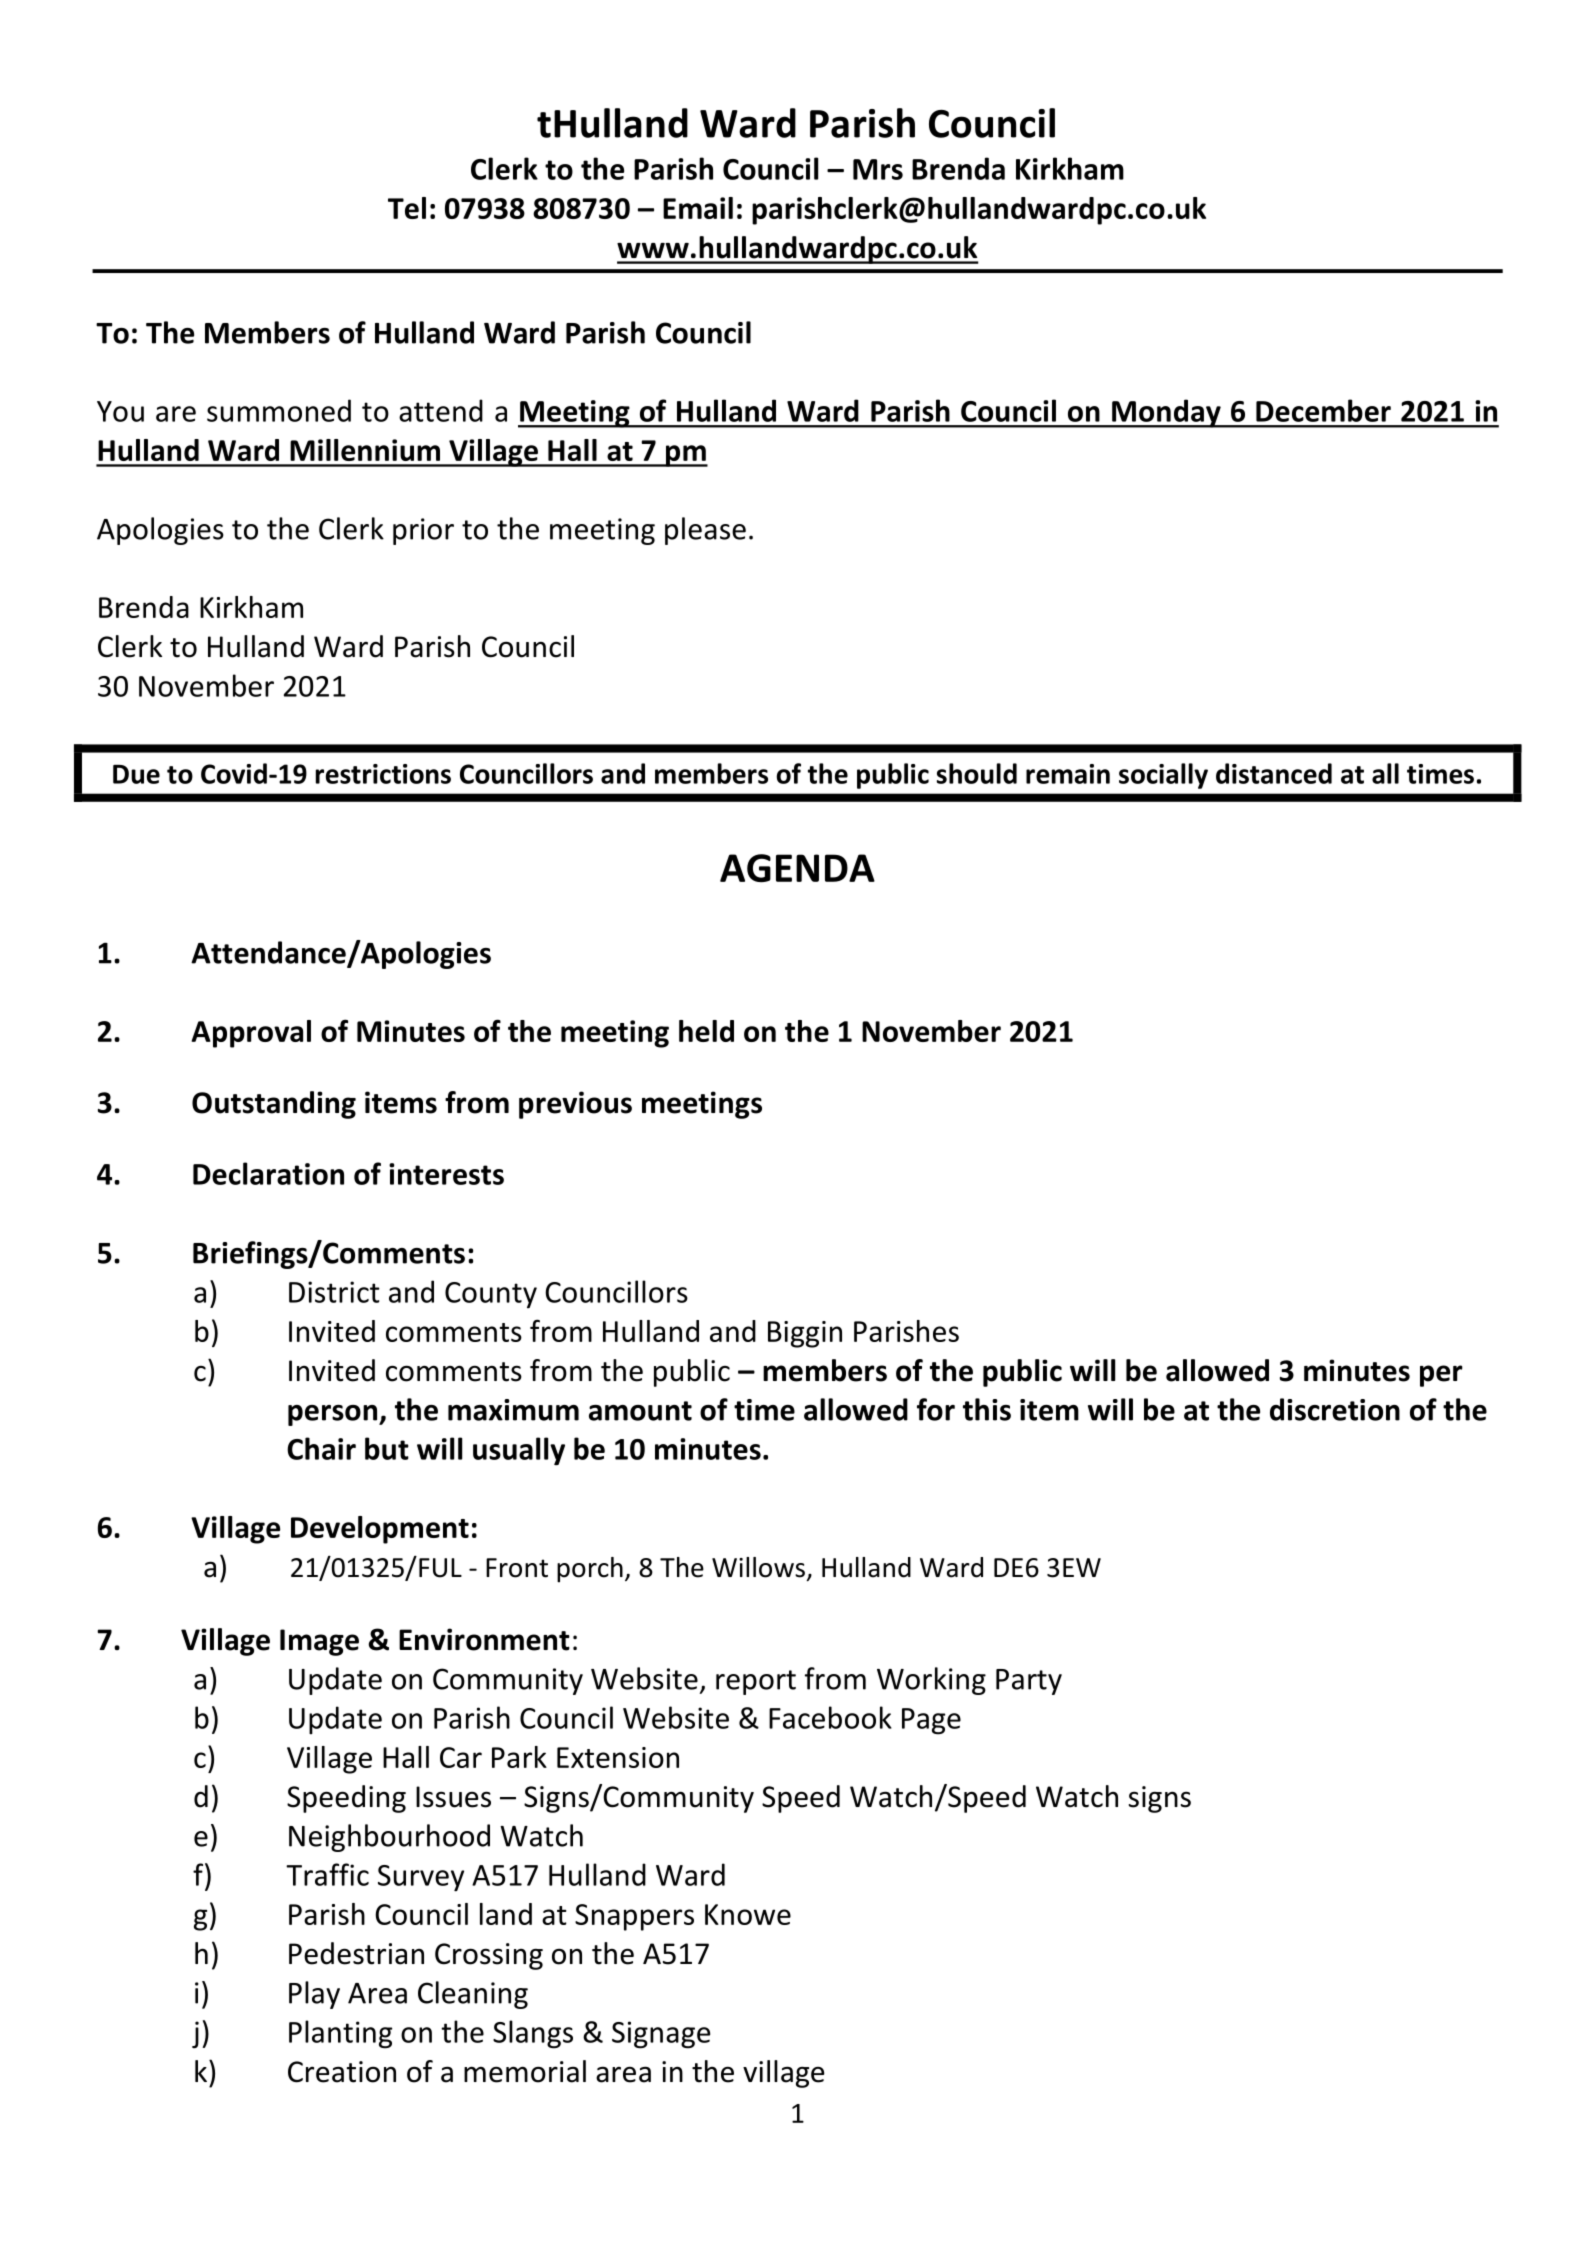 The height and width of the screenshot is (2256, 1595). Describe the element at coordinates (661, 2035) in the screenshot. I see `Signage` at that location.
